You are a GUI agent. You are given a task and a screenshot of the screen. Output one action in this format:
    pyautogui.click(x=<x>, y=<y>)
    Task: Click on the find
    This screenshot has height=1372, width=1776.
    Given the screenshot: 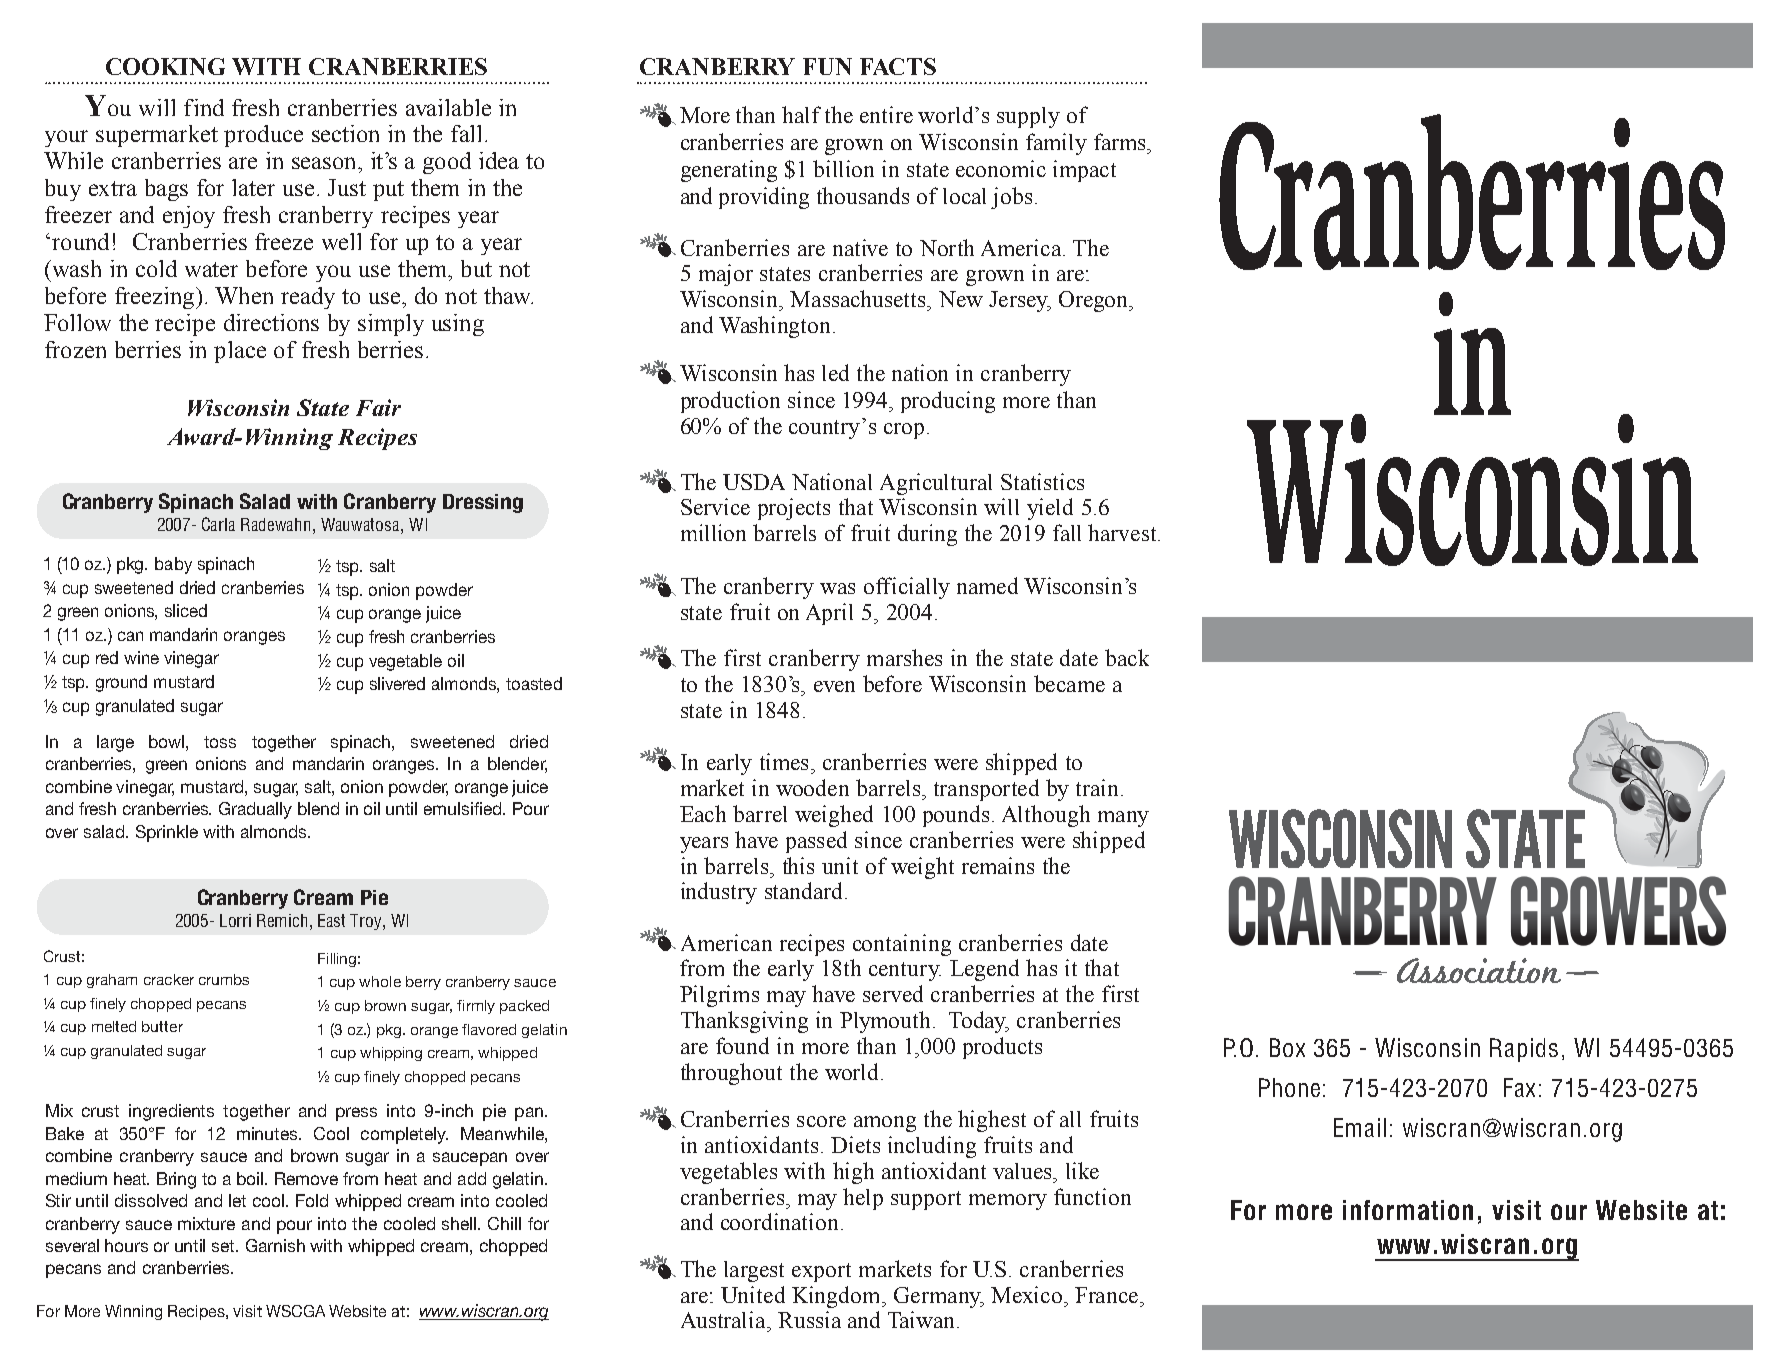 What is the action you would take?
    pyautogui.click(x=204, y=107)
